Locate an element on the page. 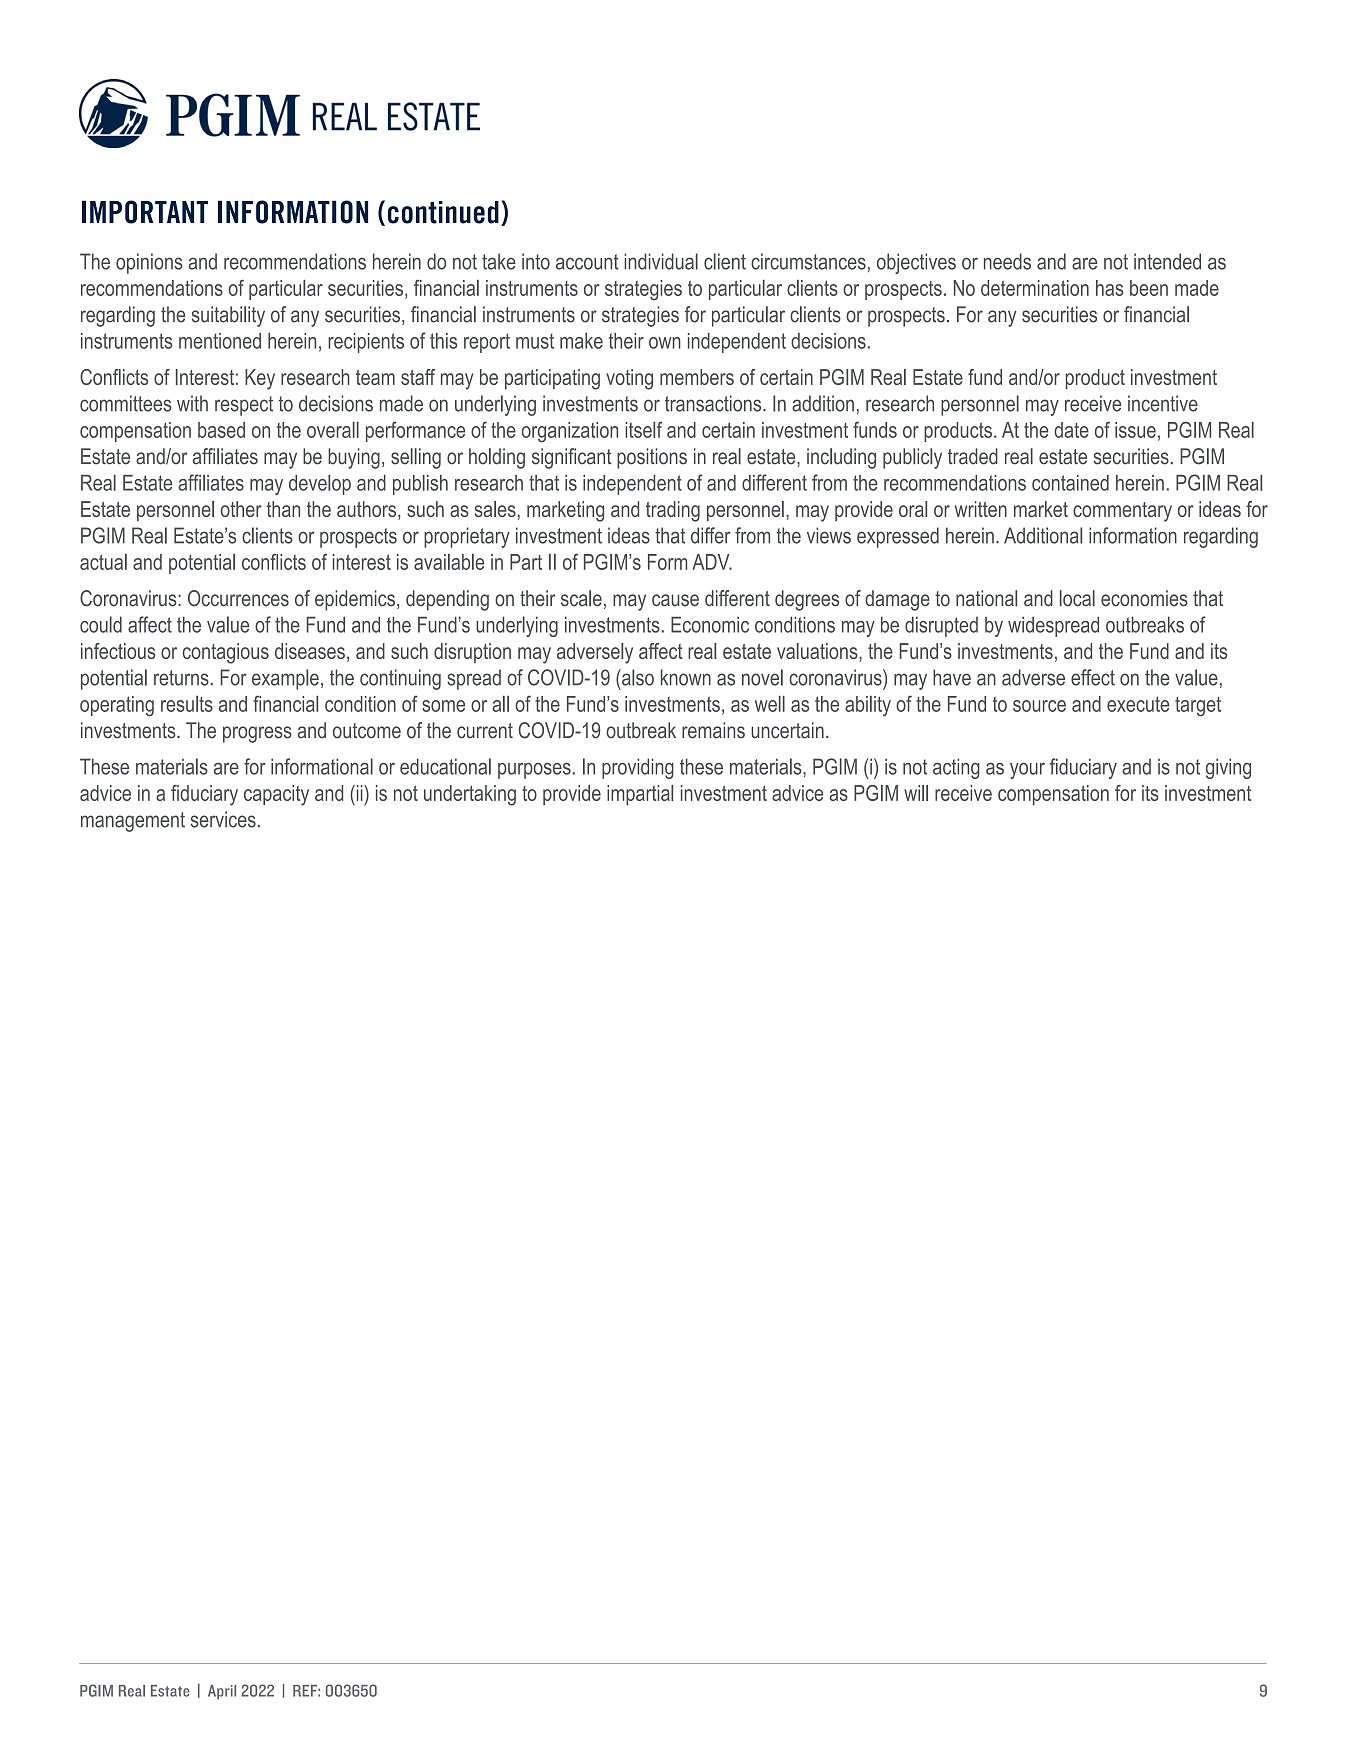 This image has width=1347, height=1743. your is located at coordinates (1027, 771).
